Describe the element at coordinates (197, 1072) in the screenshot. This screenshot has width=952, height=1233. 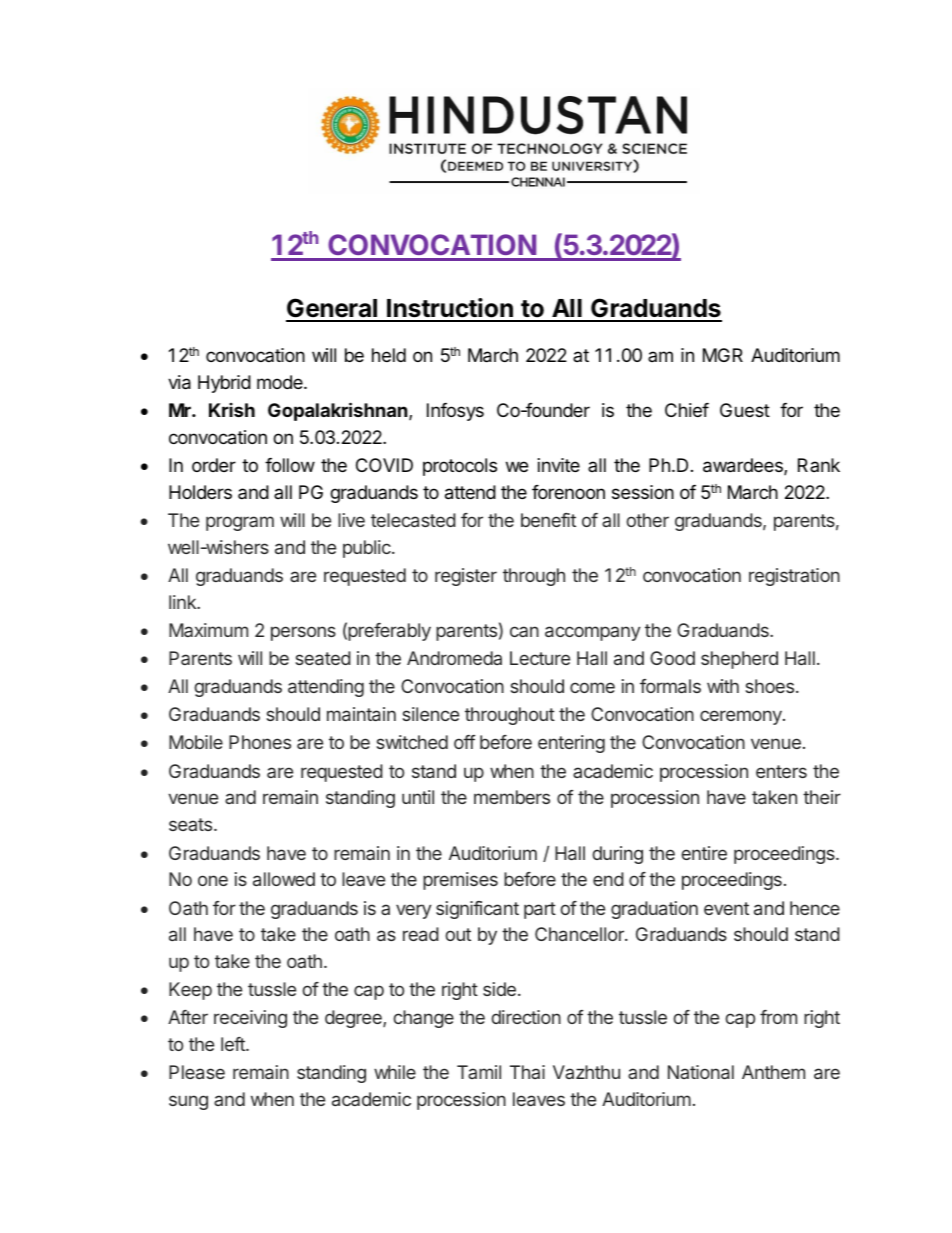
I see `Please` at that location.
